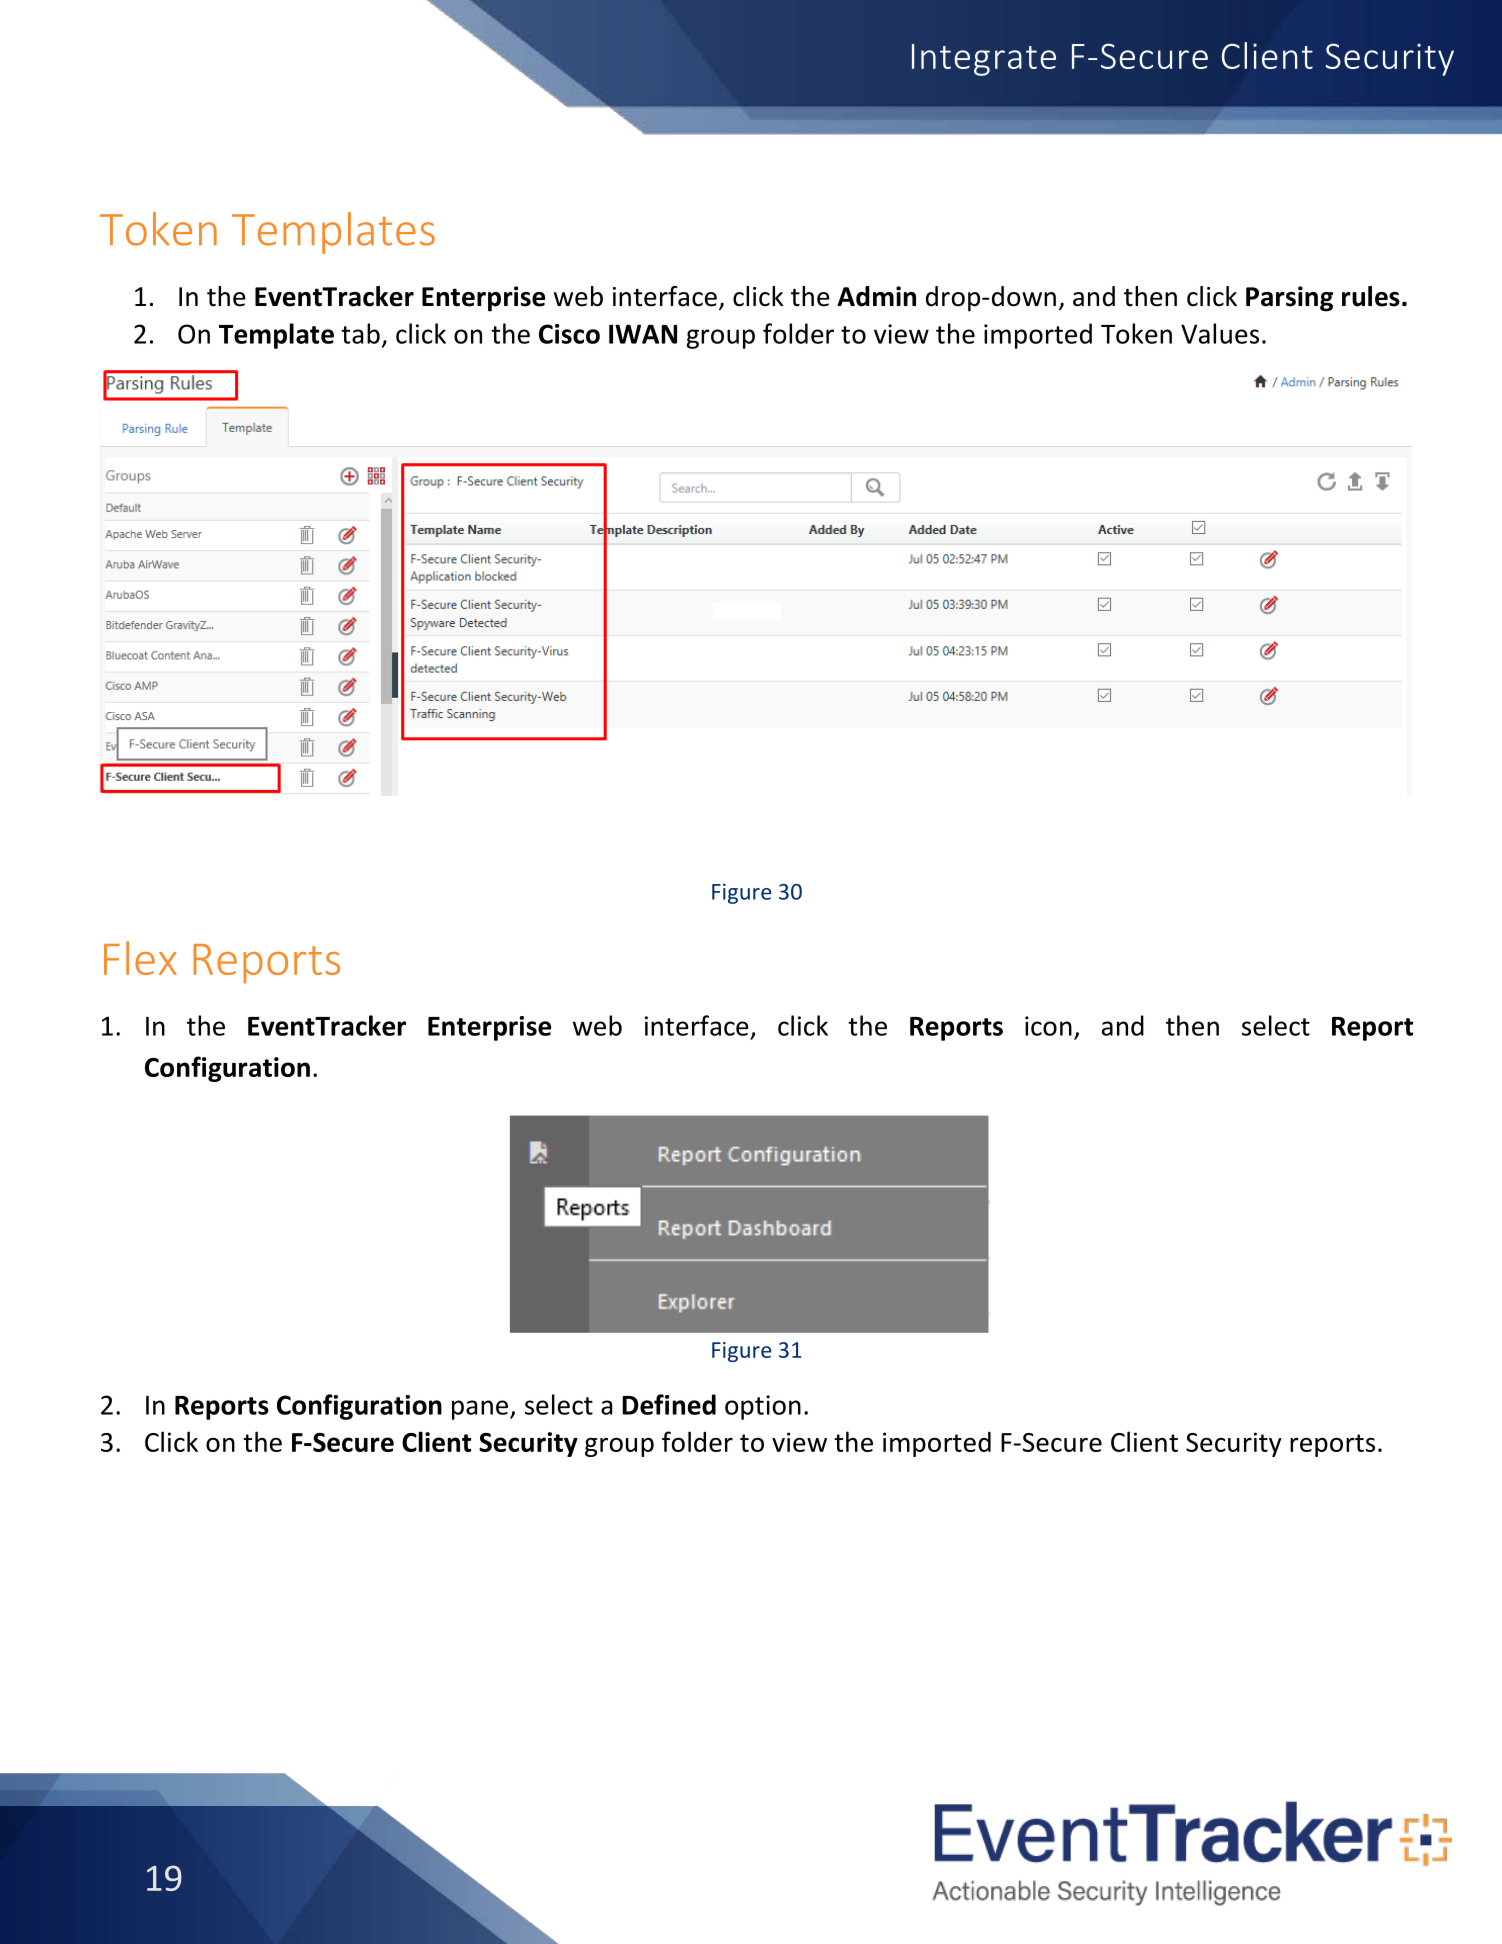  What do you see at coordinates (360, 333) in the document?
I see `tab` at bounding box center [360, 333].
